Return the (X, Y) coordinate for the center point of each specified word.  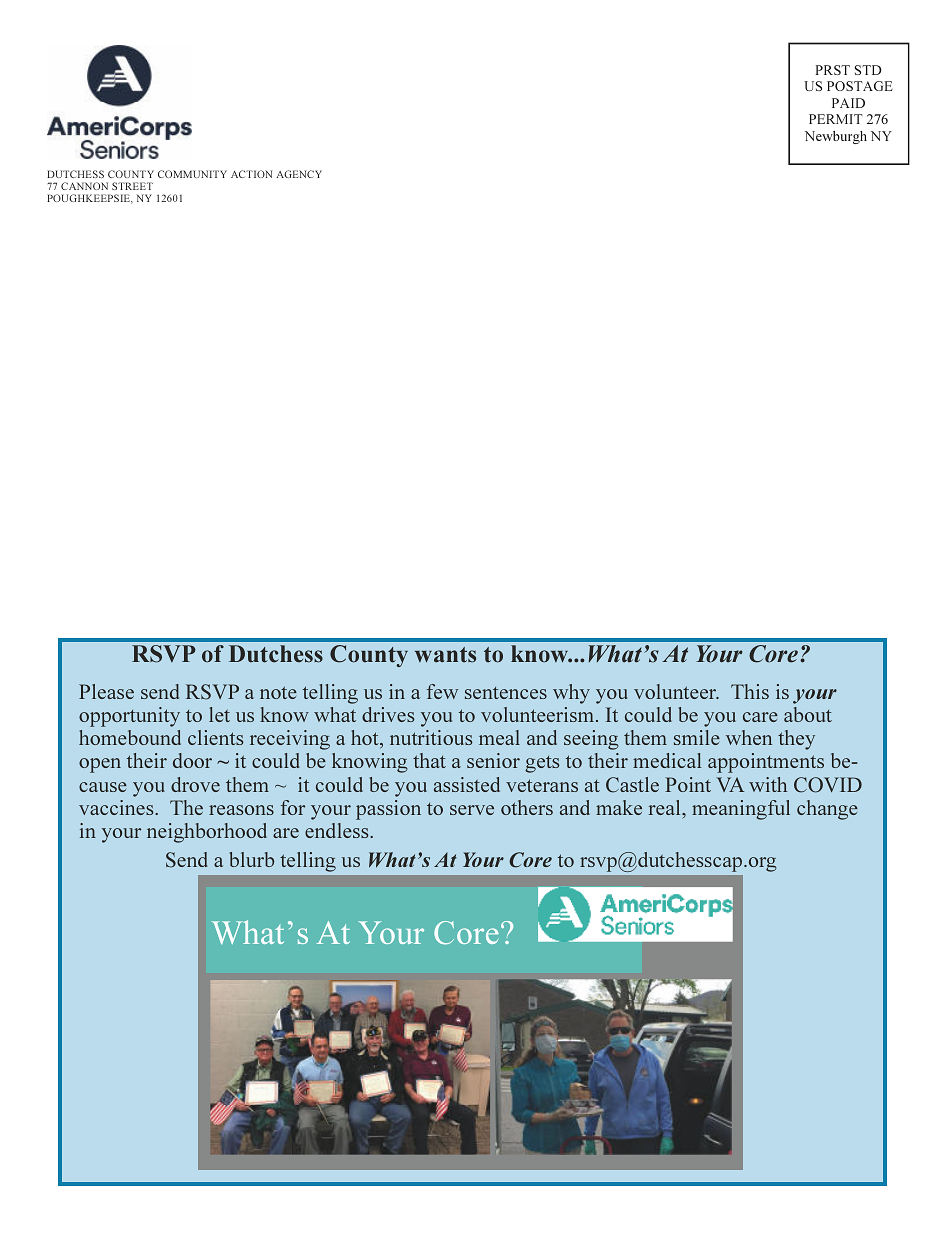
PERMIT (836, 119)
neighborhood (207, 833)
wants (445, 655)
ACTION (251, 174)
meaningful (741, 810)
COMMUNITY (192, 174)
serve (472, 810)
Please (106, 691)
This (750, 691)
